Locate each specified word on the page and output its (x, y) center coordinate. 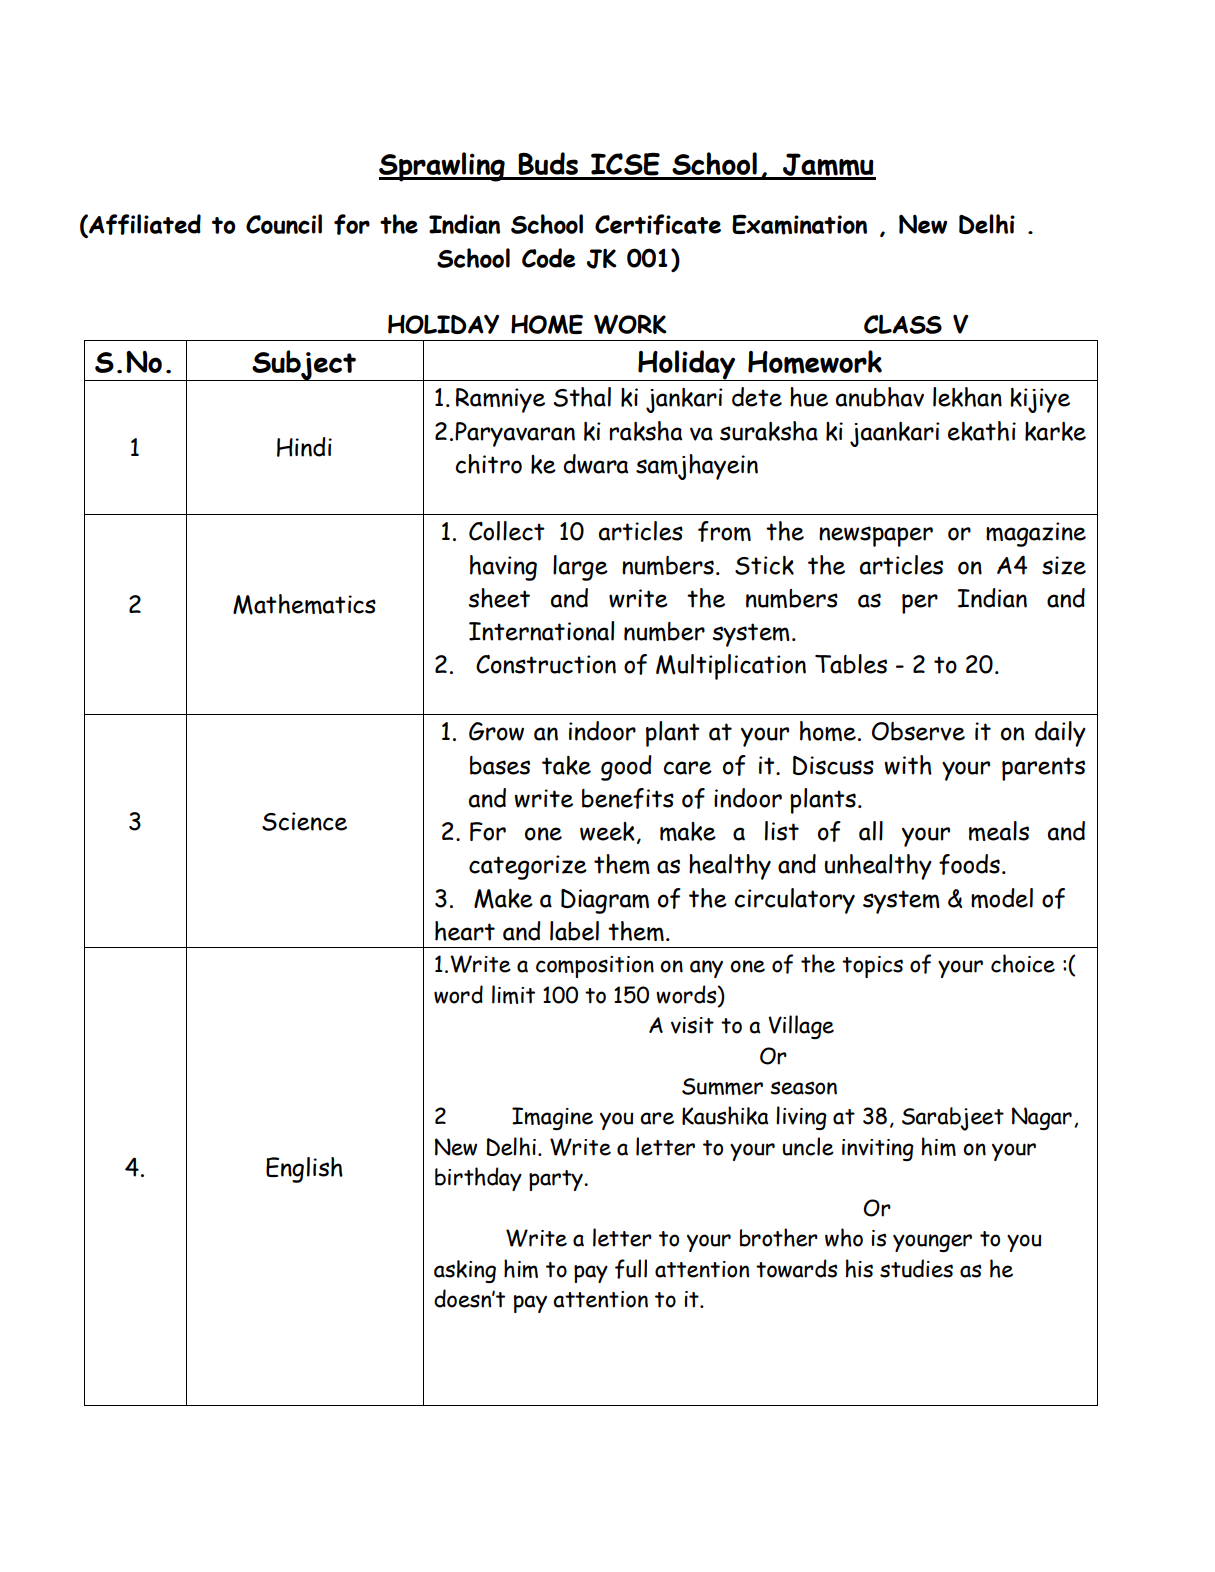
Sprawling (443, 167)
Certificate (658, 224)
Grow (496, 731)
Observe (918, 731)
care (687, 768)
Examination (799, 224)
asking (465, 1271)
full (631, 1269)
